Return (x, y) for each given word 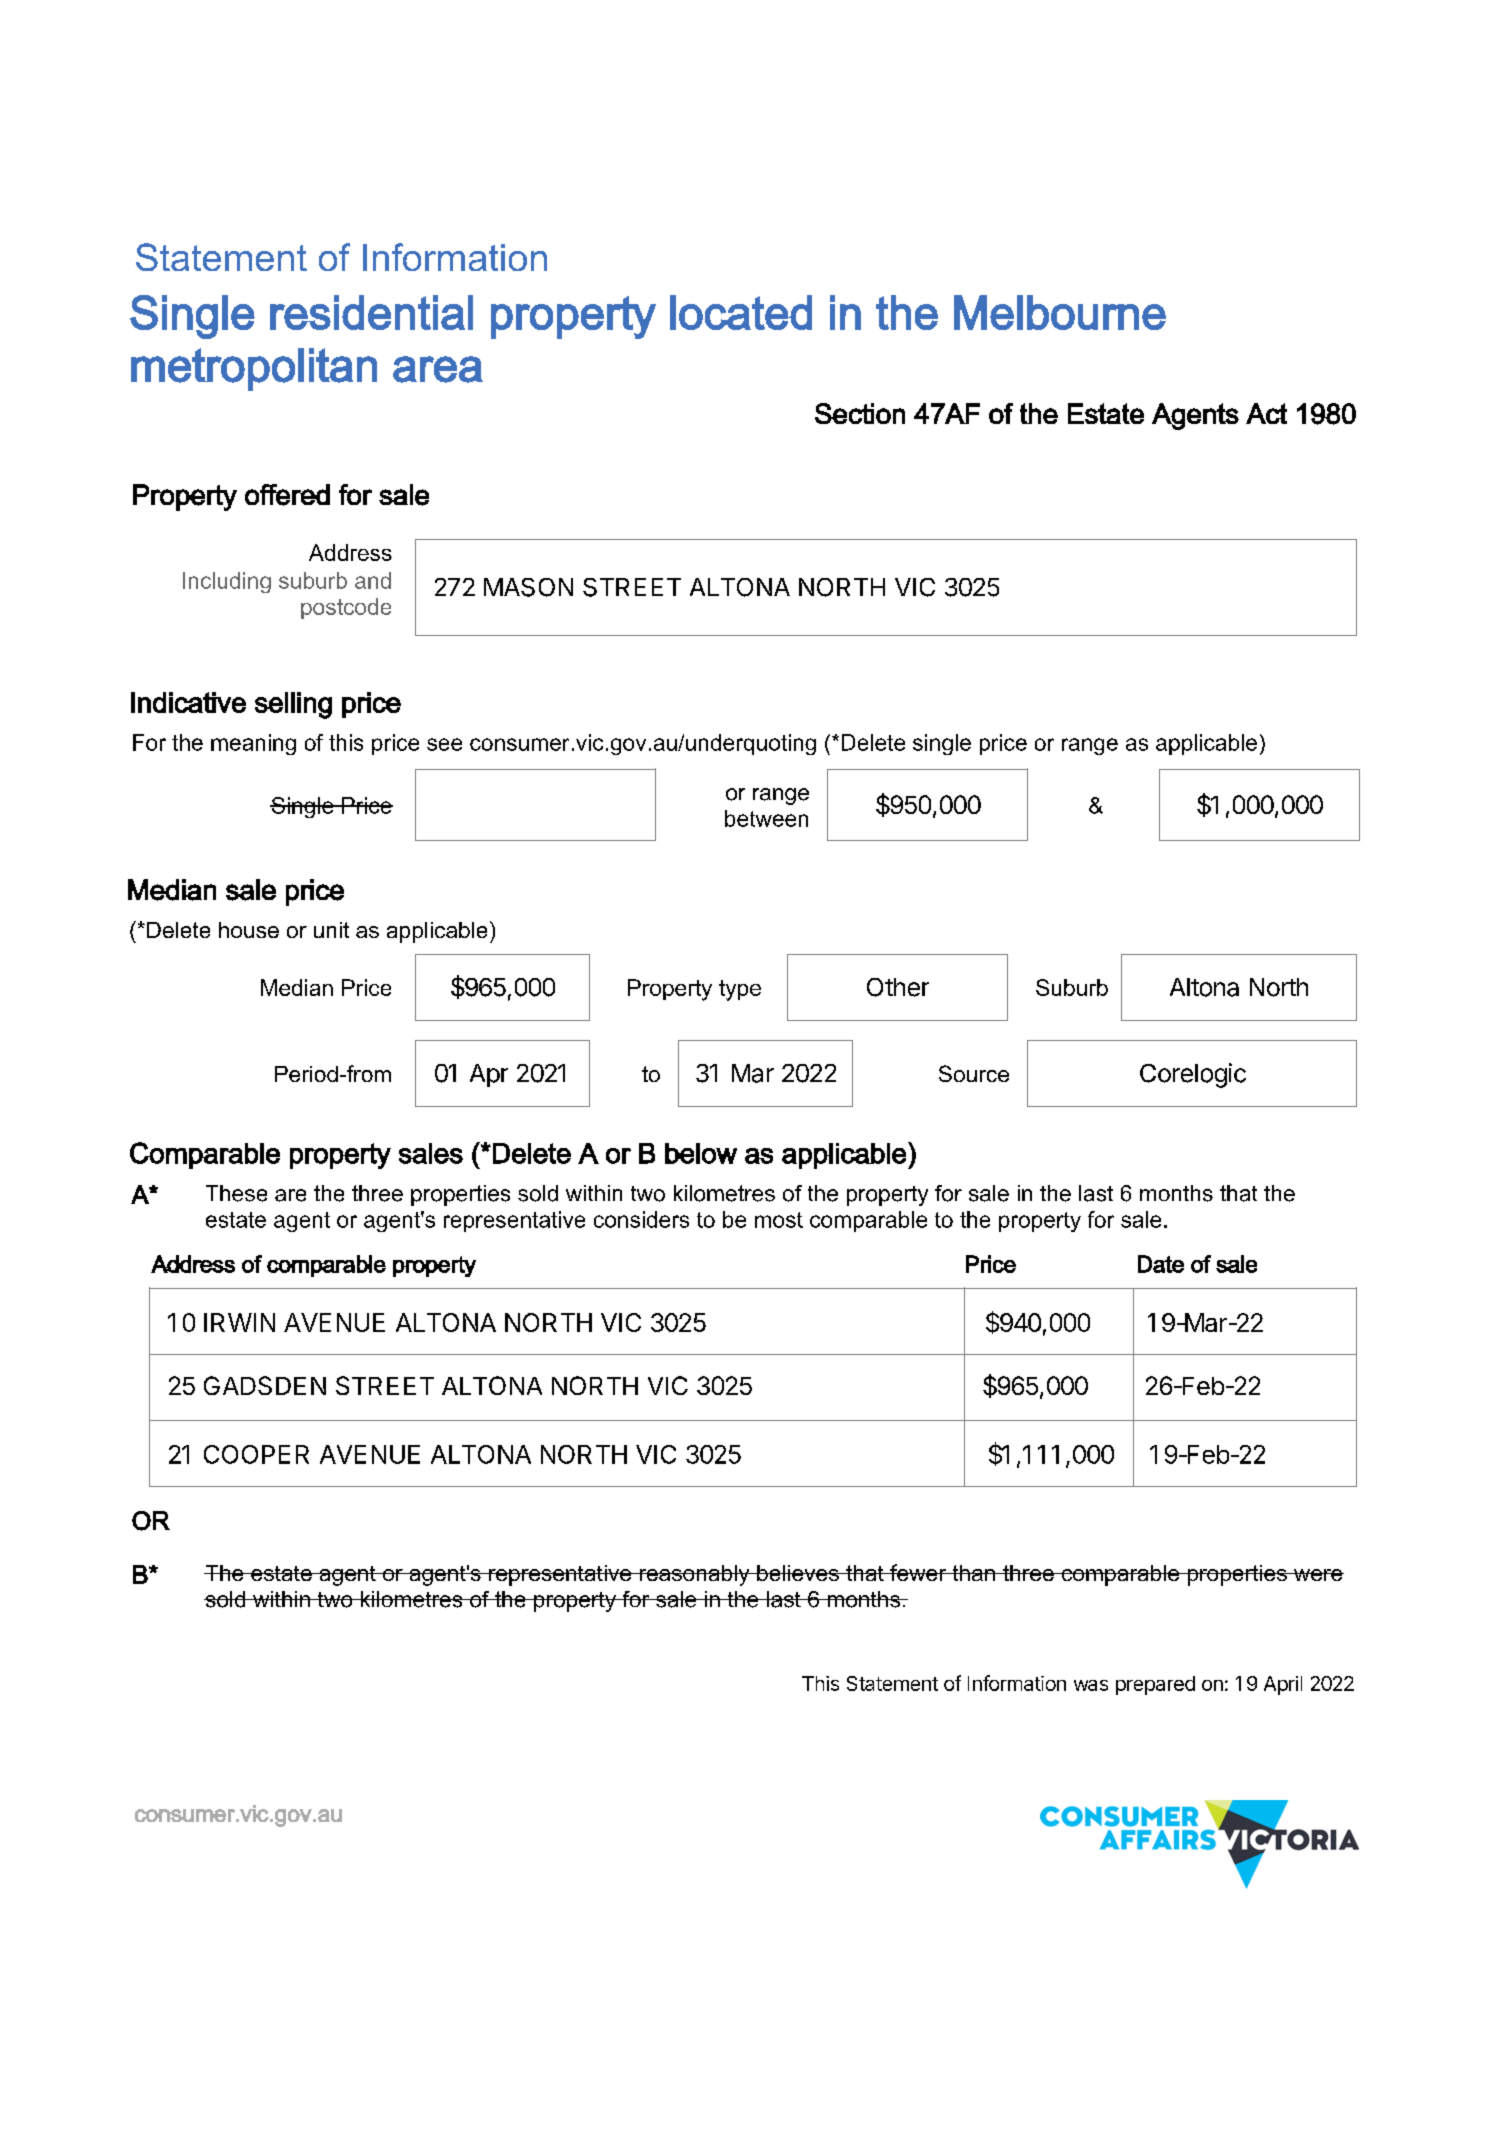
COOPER (256, 1454)
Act (1266, 413)
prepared (1155, 1685)
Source (974, 1073)
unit (331, 930)
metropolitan (254, 369)
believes (798, 1573)
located (741, 312)
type (740, 990)
